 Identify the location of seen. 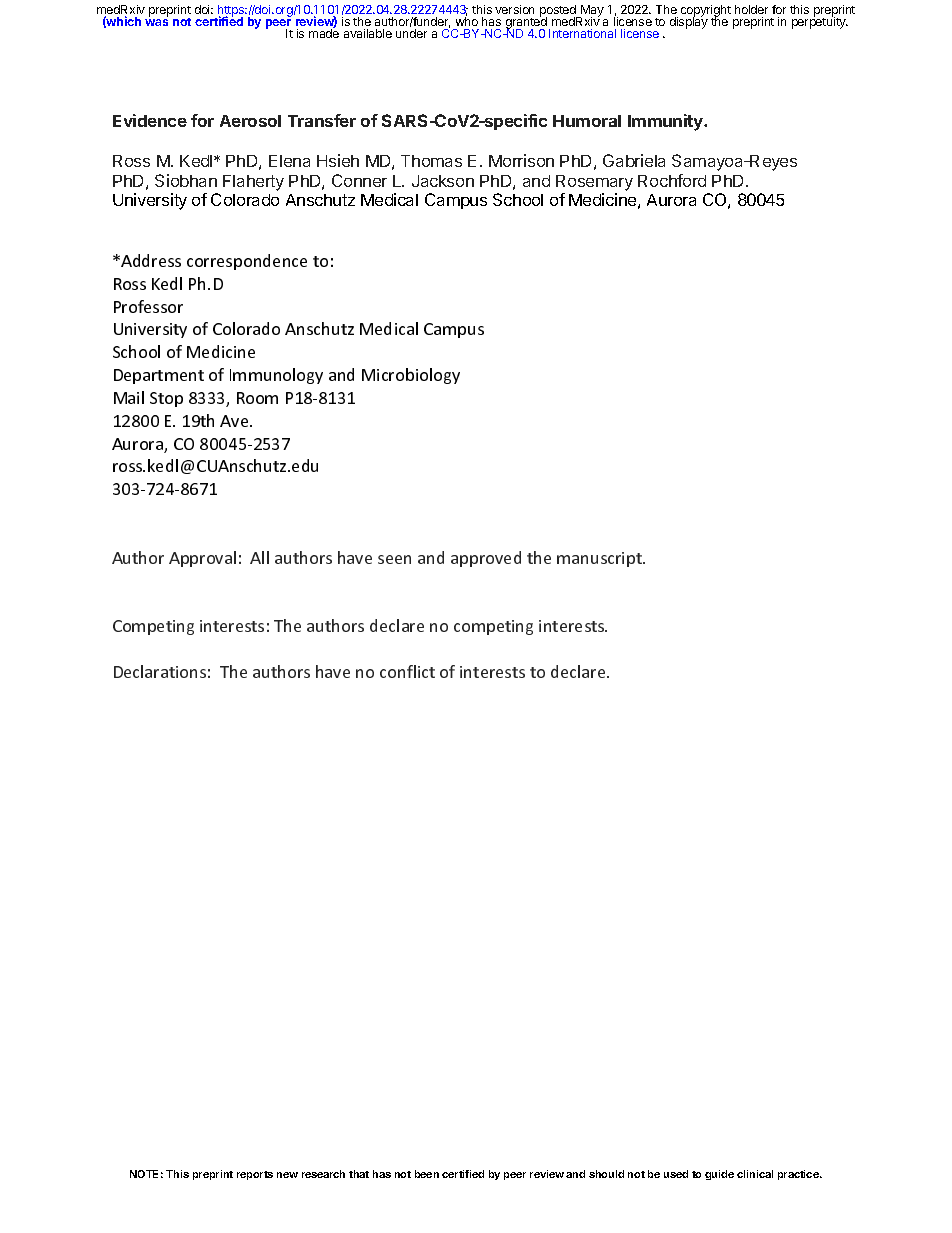
(394, 559).
